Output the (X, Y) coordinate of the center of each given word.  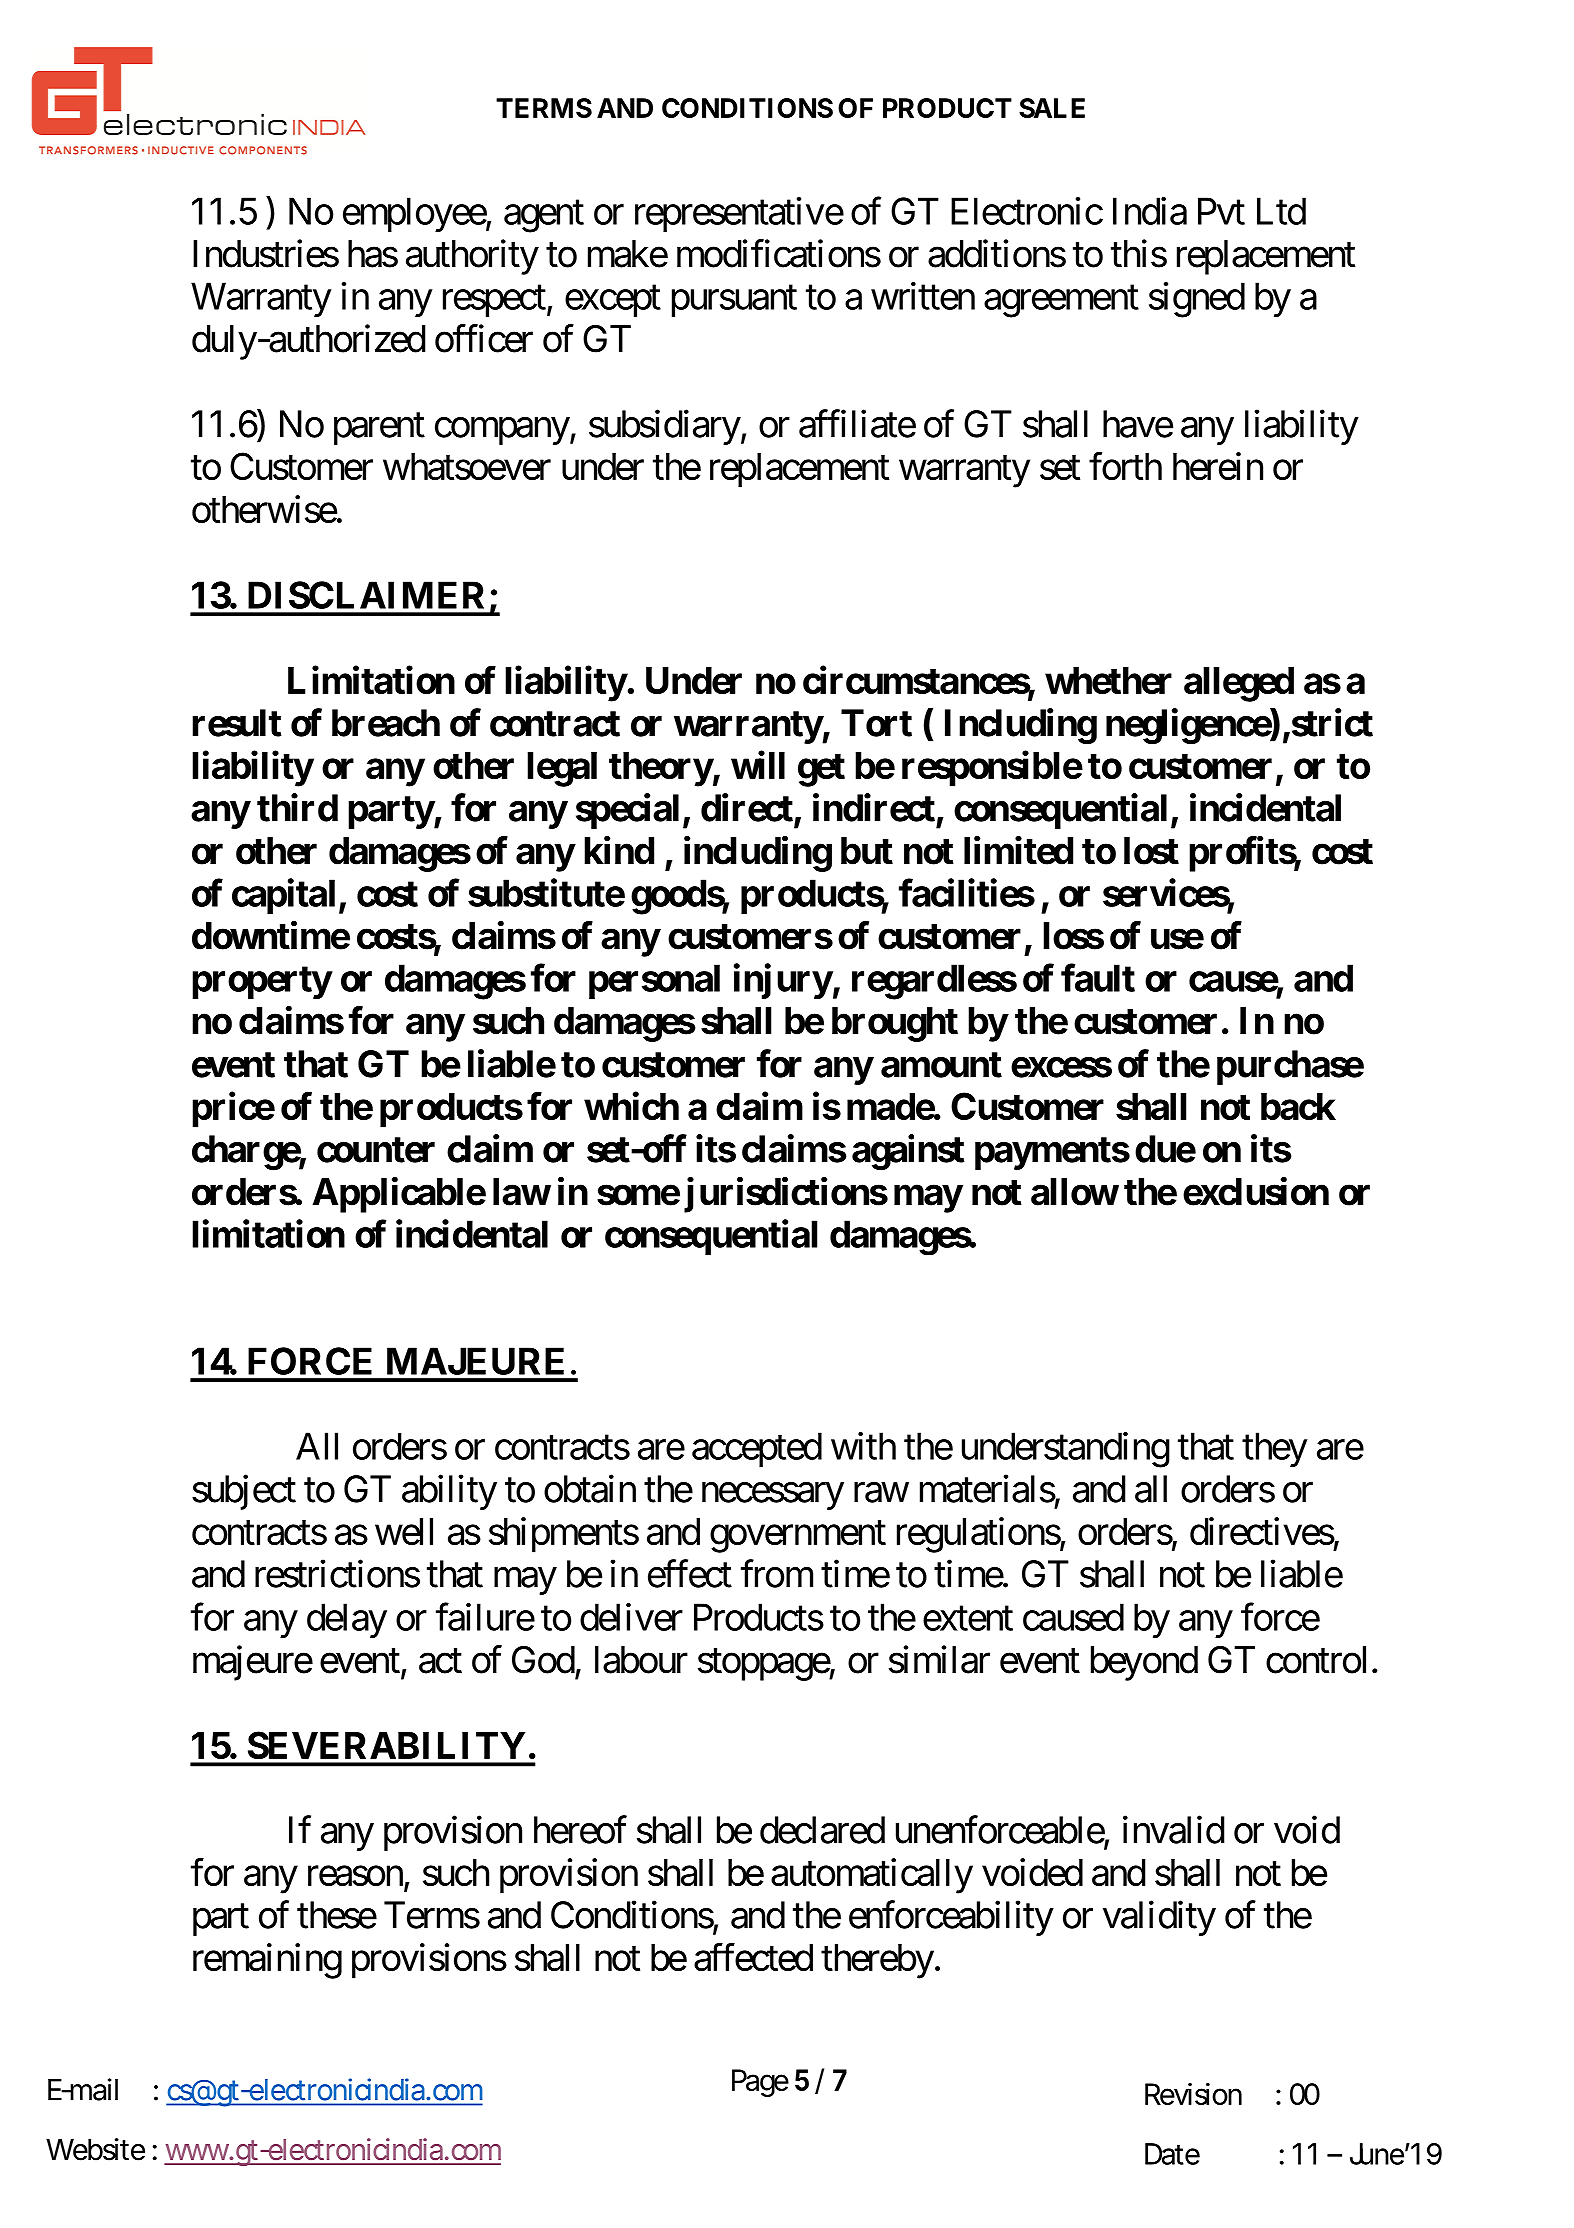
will (758, 765)
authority (472, 257)
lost (1151, 851)
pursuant (734, 301)
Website (95, 2149)
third (297, 807)
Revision (1193, 2094)
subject (244, 1492)
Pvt (1221, 211)
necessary (773, 1496)
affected (753, 1957)
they (1275, 1449)
